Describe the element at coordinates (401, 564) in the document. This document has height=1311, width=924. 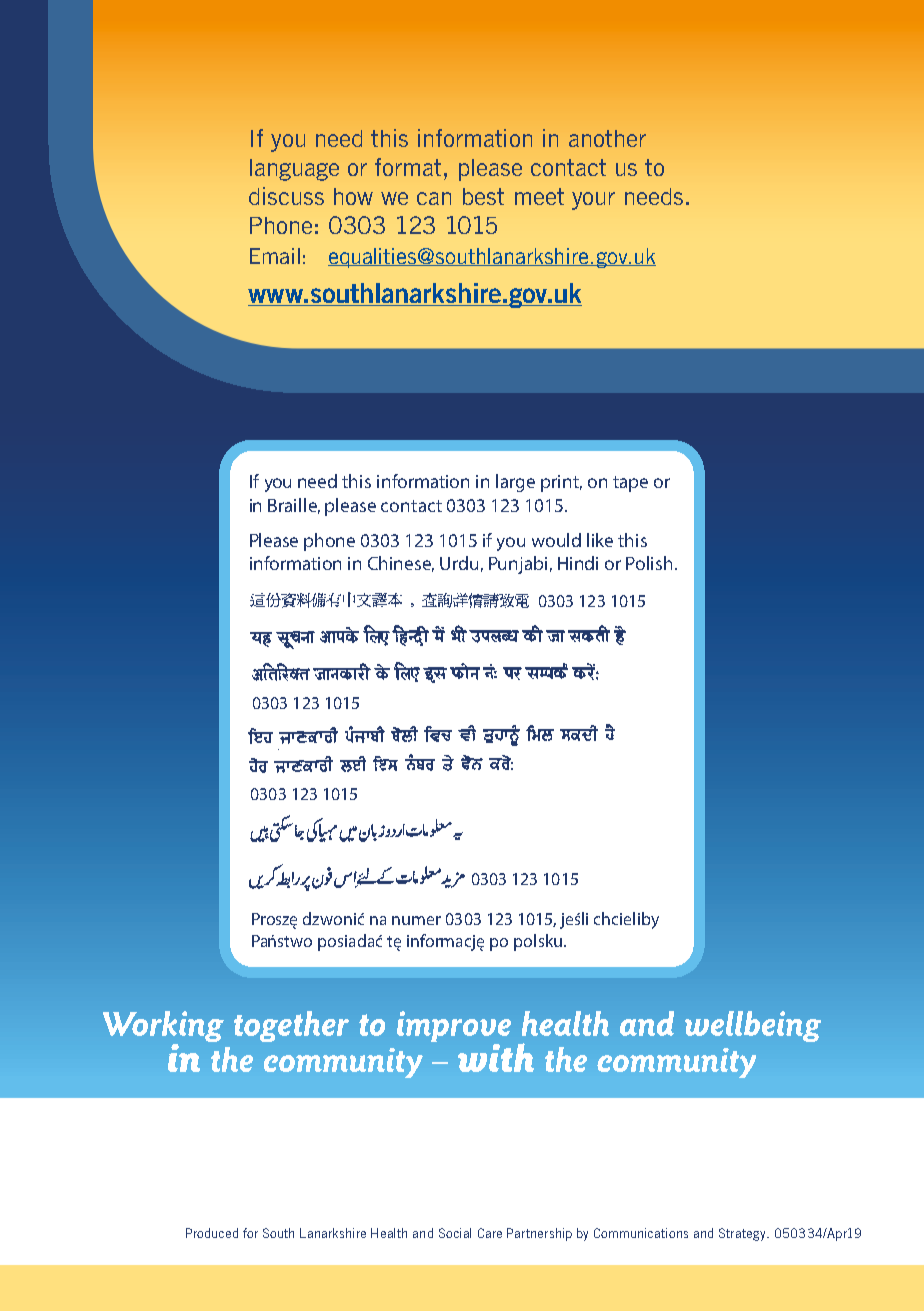
I see `Chinese` at that location.
